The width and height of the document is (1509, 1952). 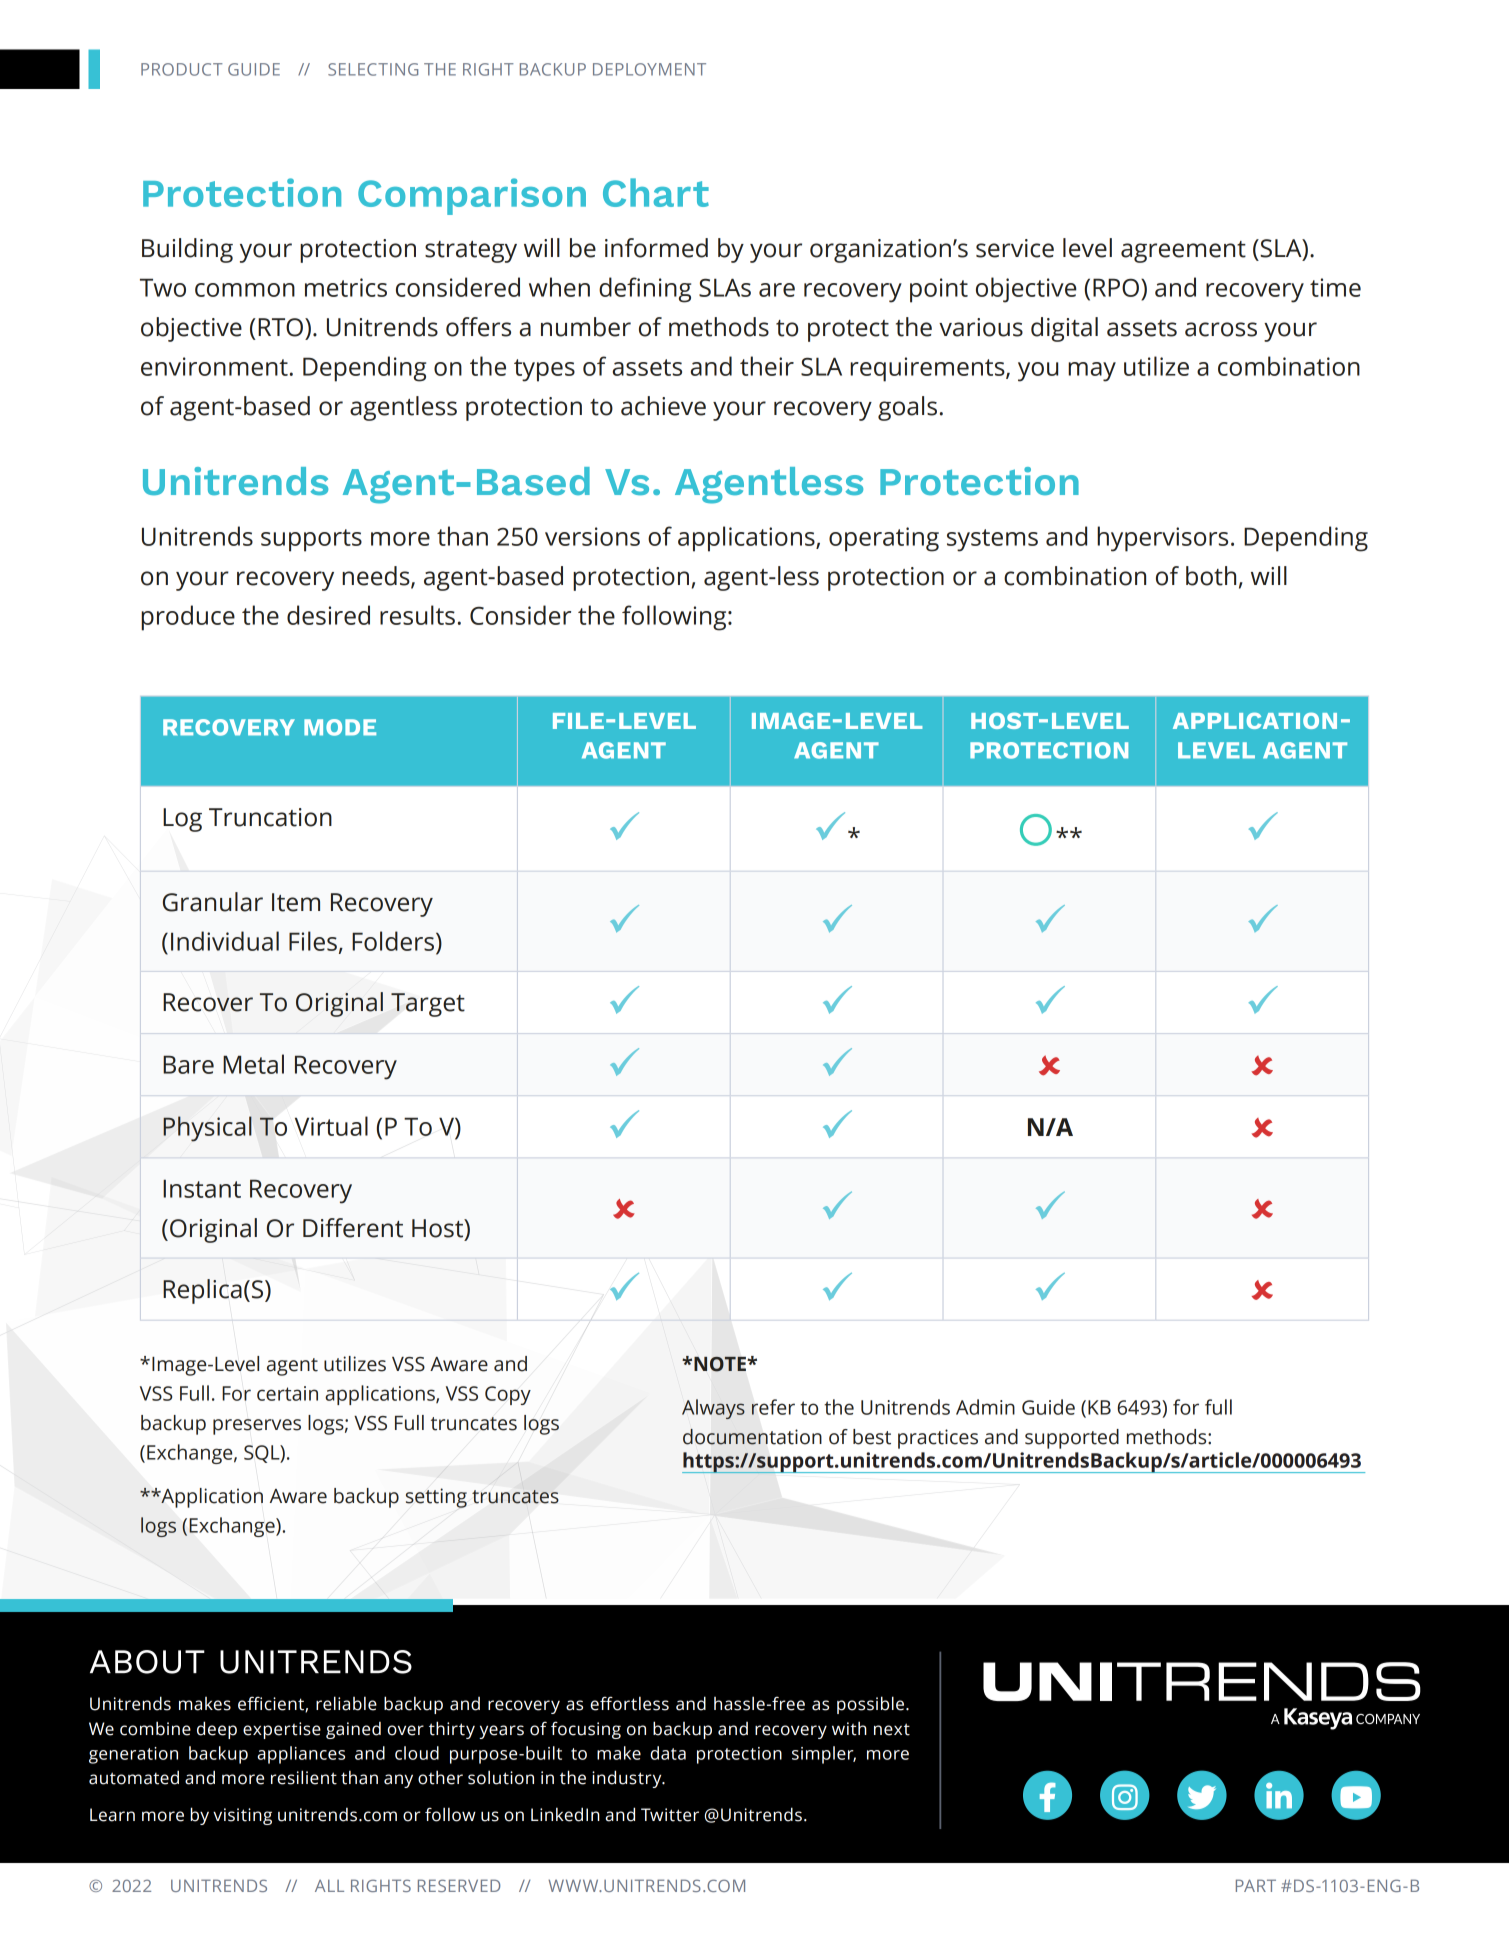 What do you see at coordinates (884, 539) in the document?
I see `operating` at bounding box center [884, 539].
